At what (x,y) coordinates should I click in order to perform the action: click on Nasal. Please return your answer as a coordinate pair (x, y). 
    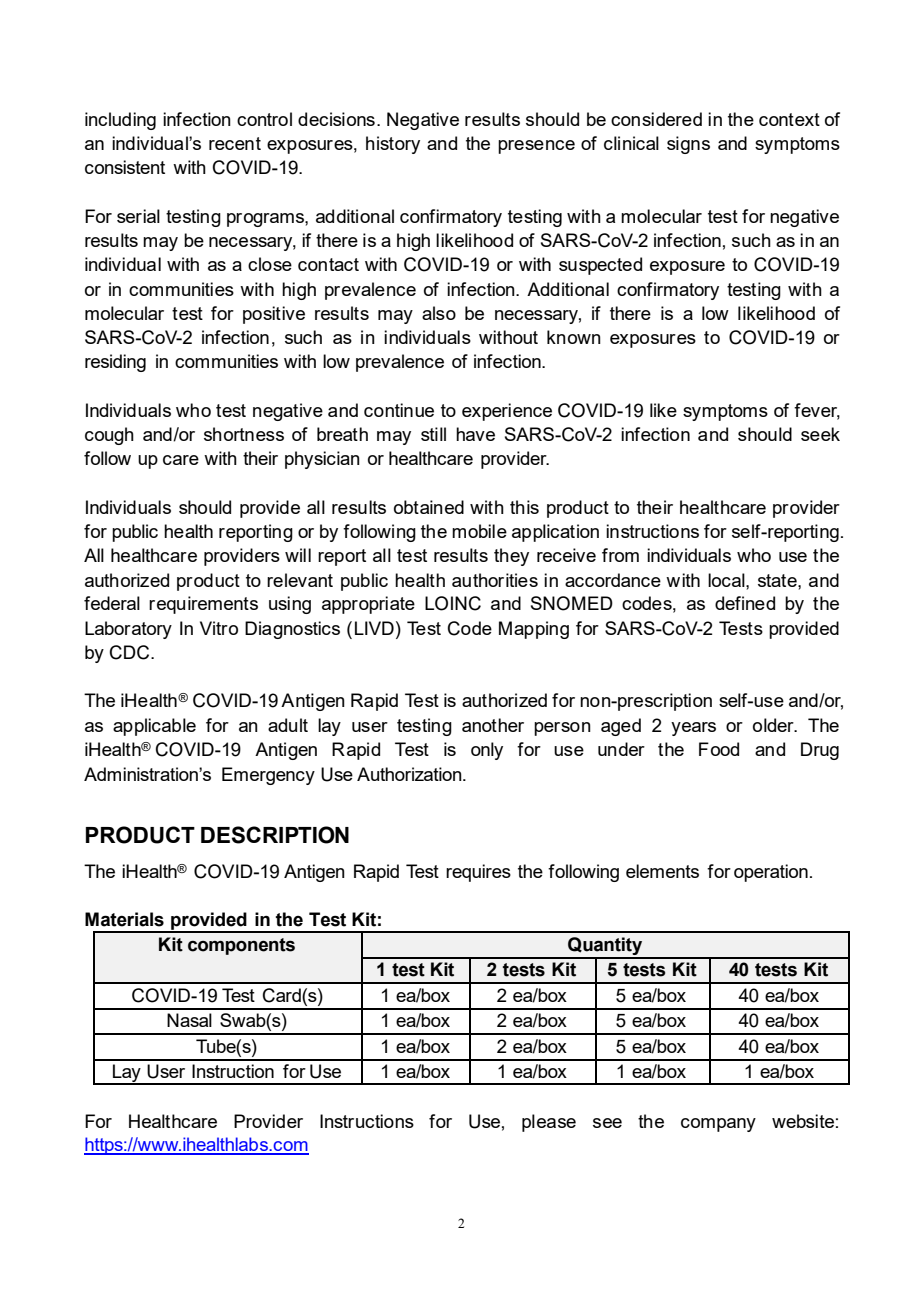
    Looking at the image, I should click on (189, 1020).
